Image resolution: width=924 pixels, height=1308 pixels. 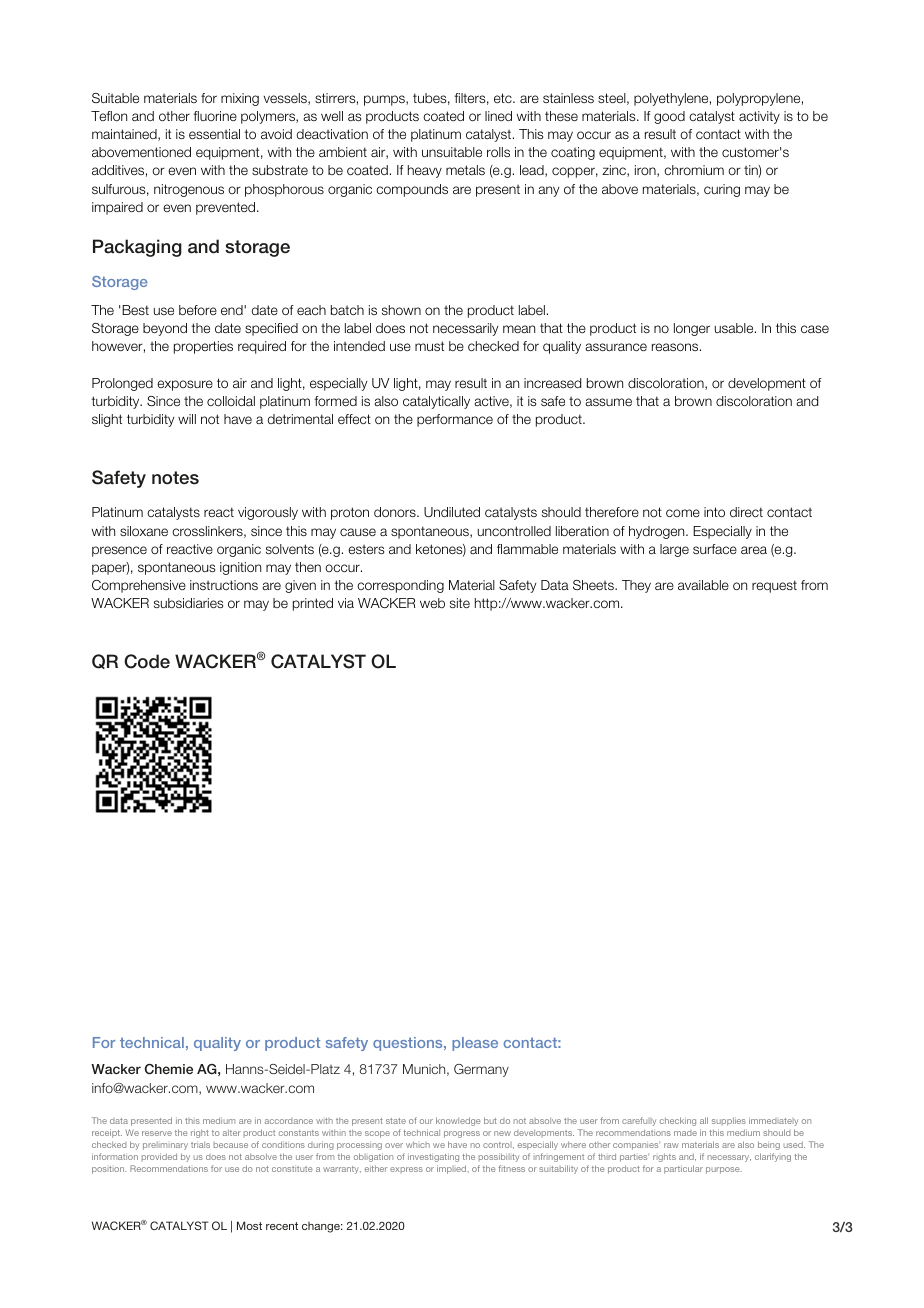 I want to click on purpose, so click(x=724, y=1170).
